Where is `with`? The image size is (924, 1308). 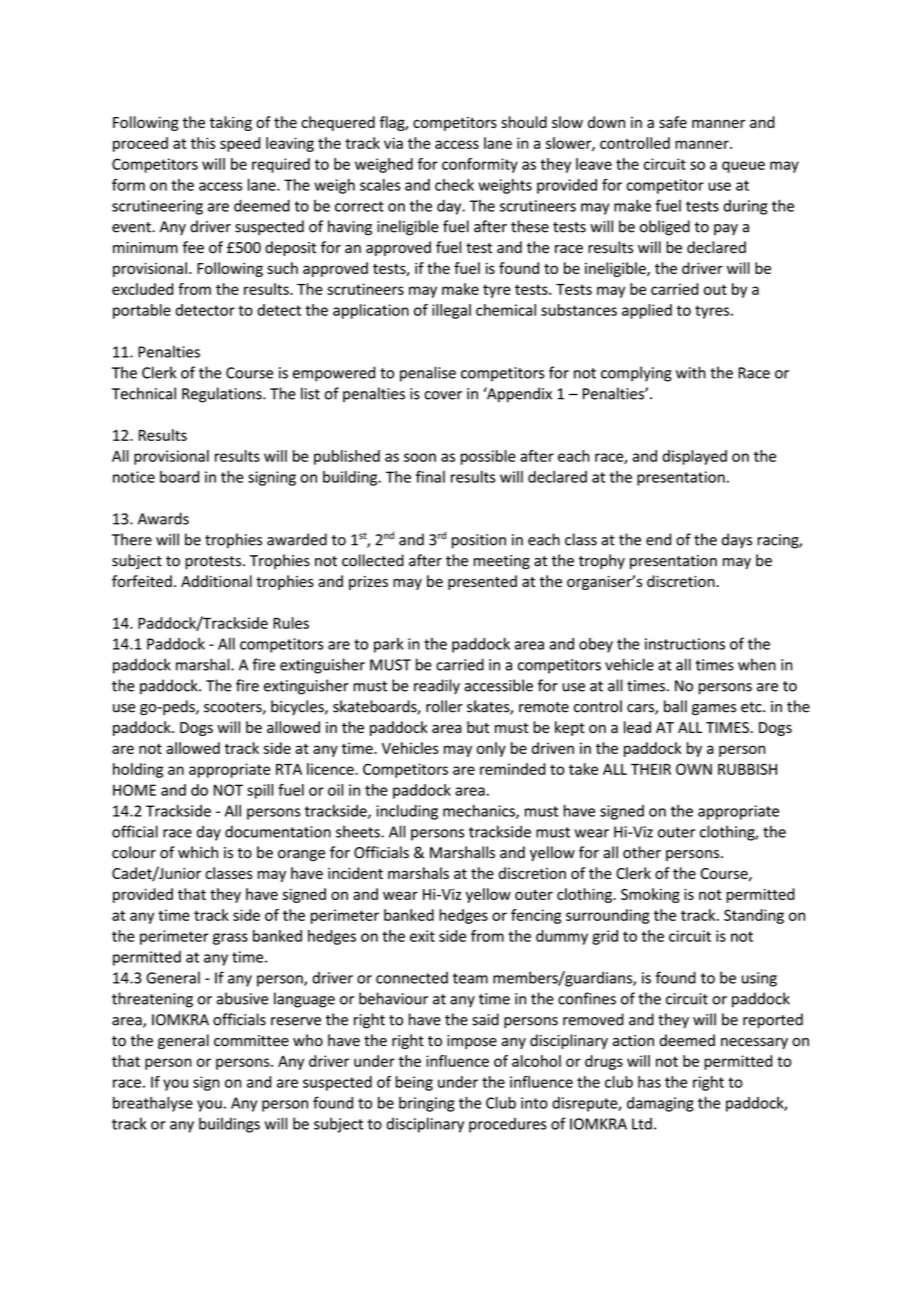 with is located at coordinates (691, 372).
